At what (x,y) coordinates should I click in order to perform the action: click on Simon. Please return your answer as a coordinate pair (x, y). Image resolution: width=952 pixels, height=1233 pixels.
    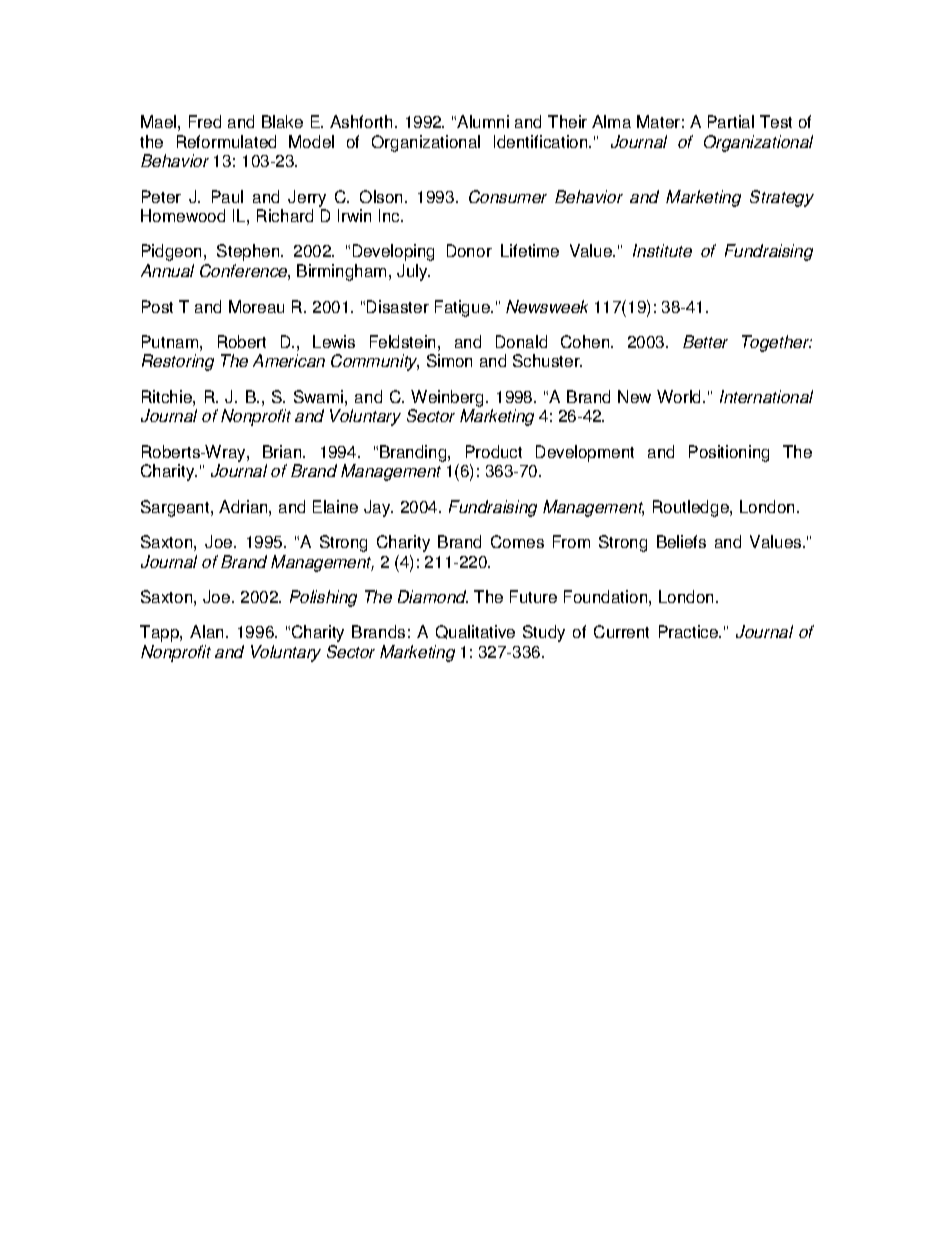
    Looking at the image, I should click on (449, 360).
